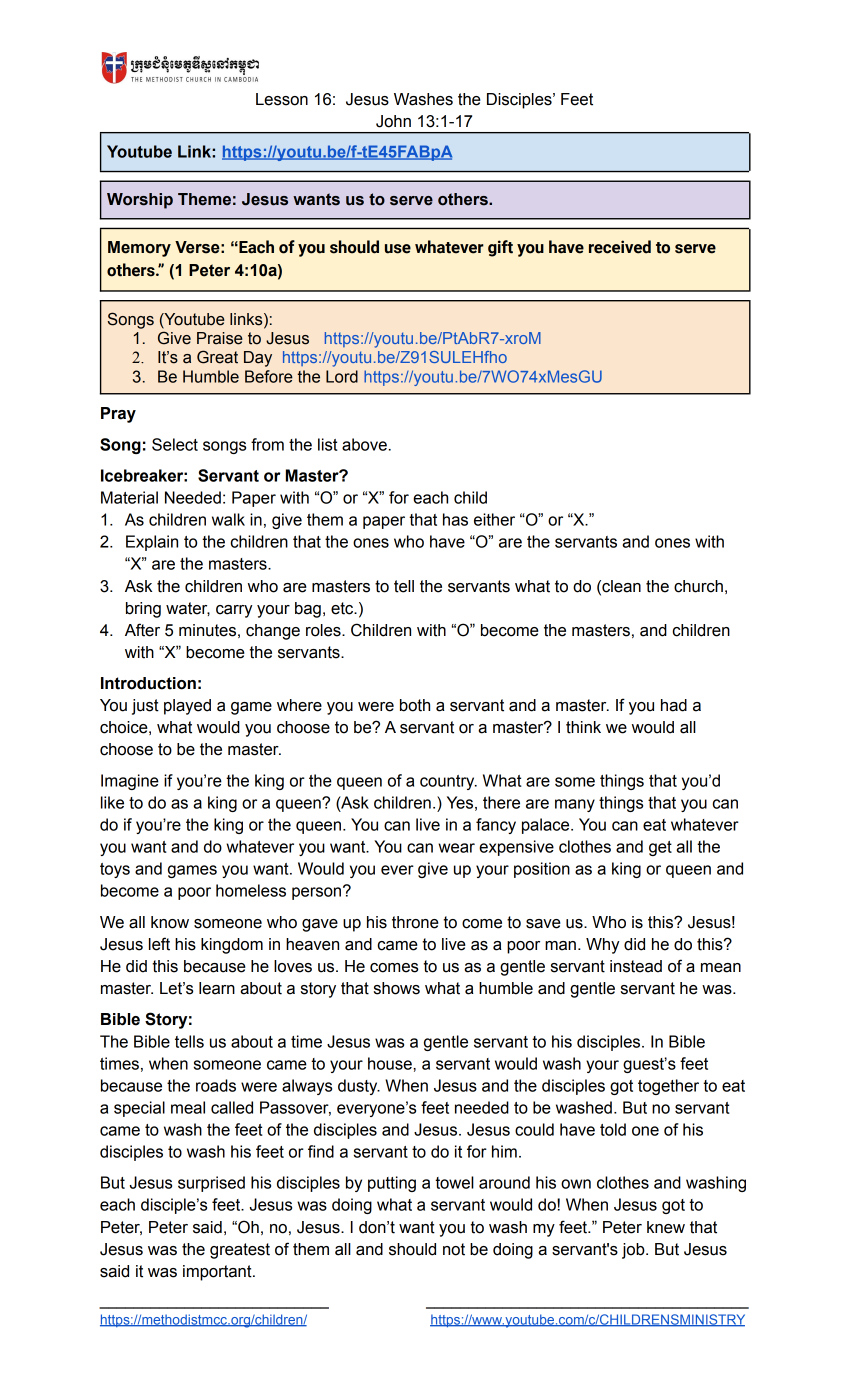  I want to click on John, so click(393, 121).
